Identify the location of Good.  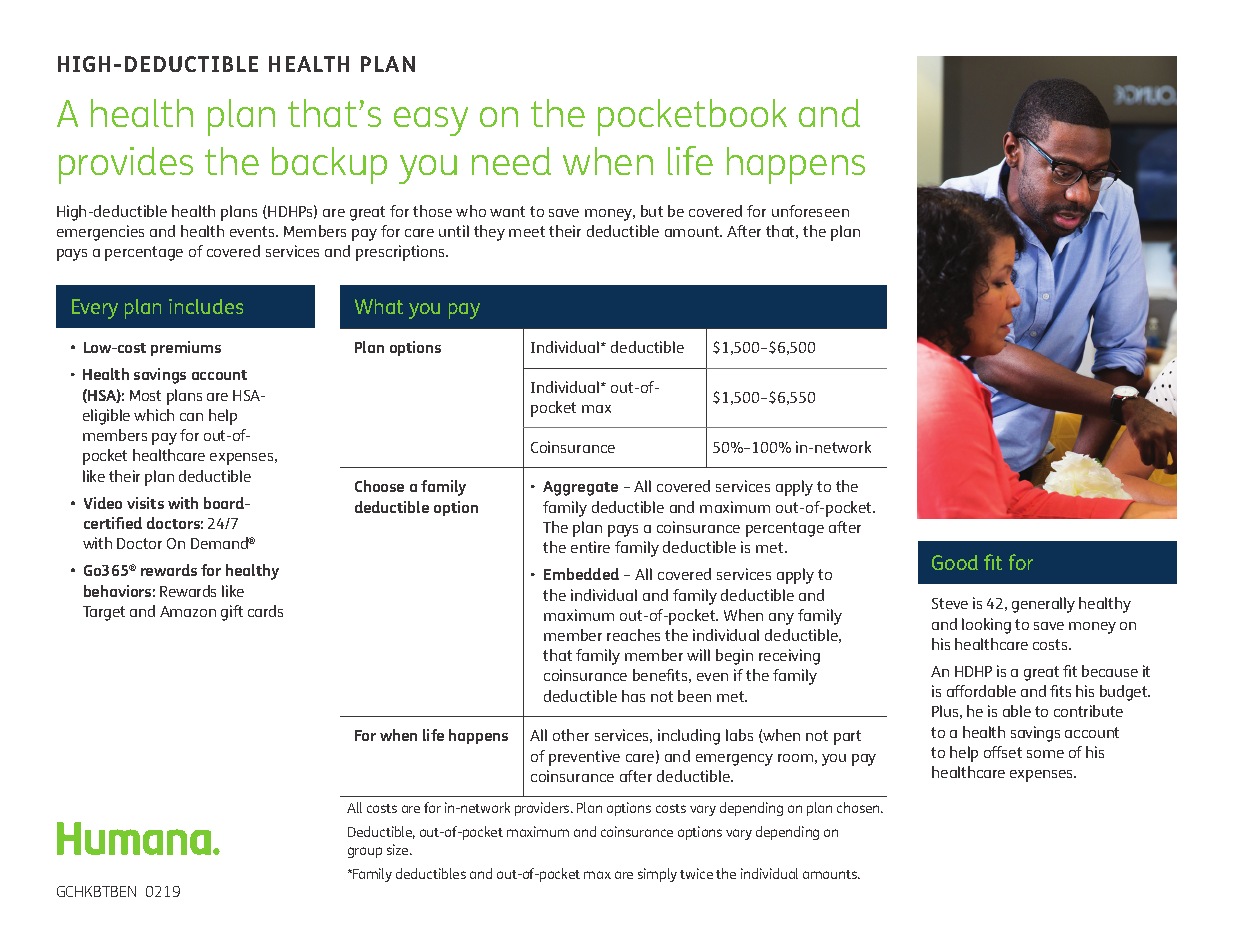
(955, 562).
